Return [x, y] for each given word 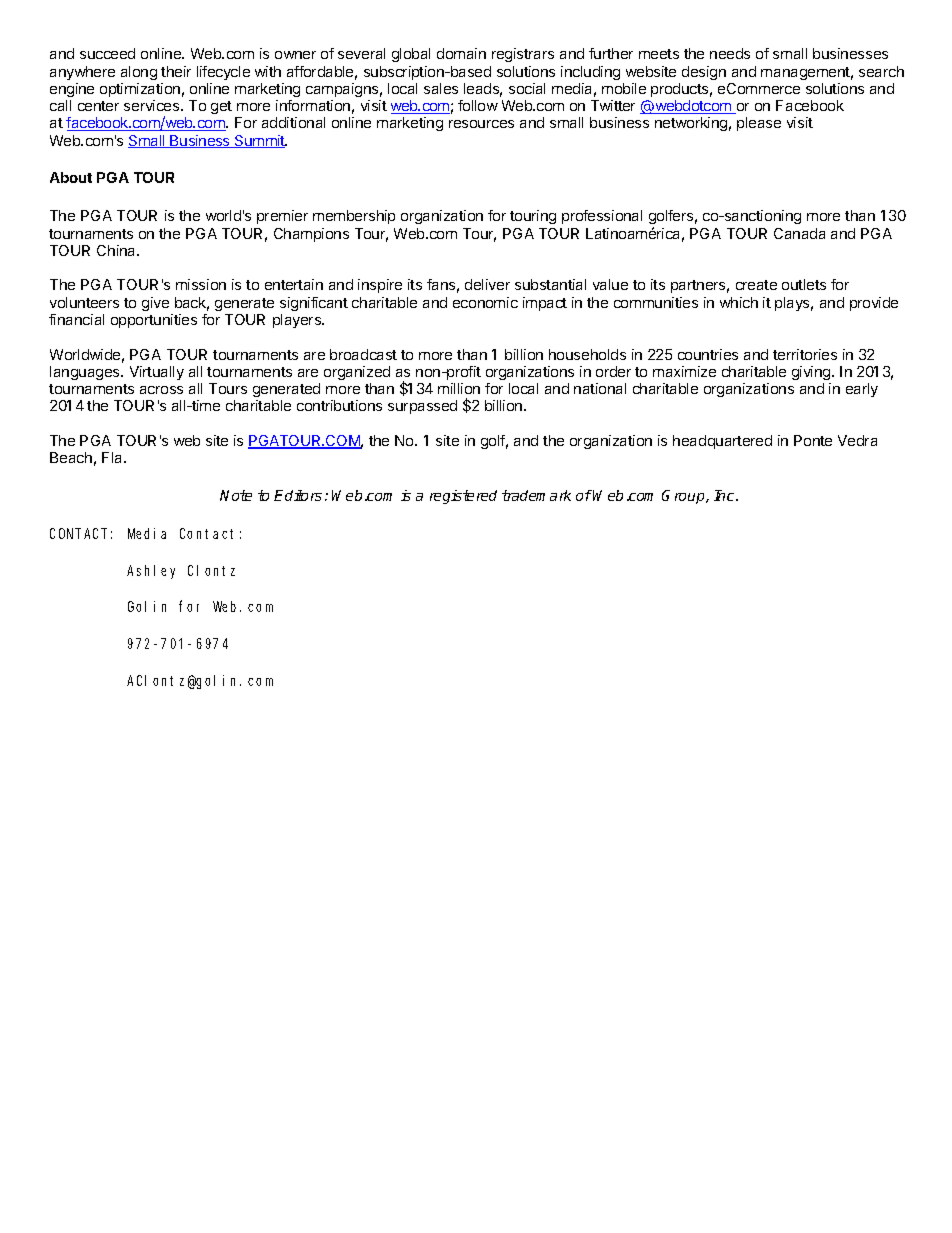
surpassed [422, 407]
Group [684, 497]
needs [730, 53]
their [176, 71]
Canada [799, 233]
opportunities [154, 321]
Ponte [813, 440]
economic [485, 302]
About [71, 177]
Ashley [151, 572]
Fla [113, 457]
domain [461, 53]
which [739, 302]
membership [354, 217]
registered [463, 497]
